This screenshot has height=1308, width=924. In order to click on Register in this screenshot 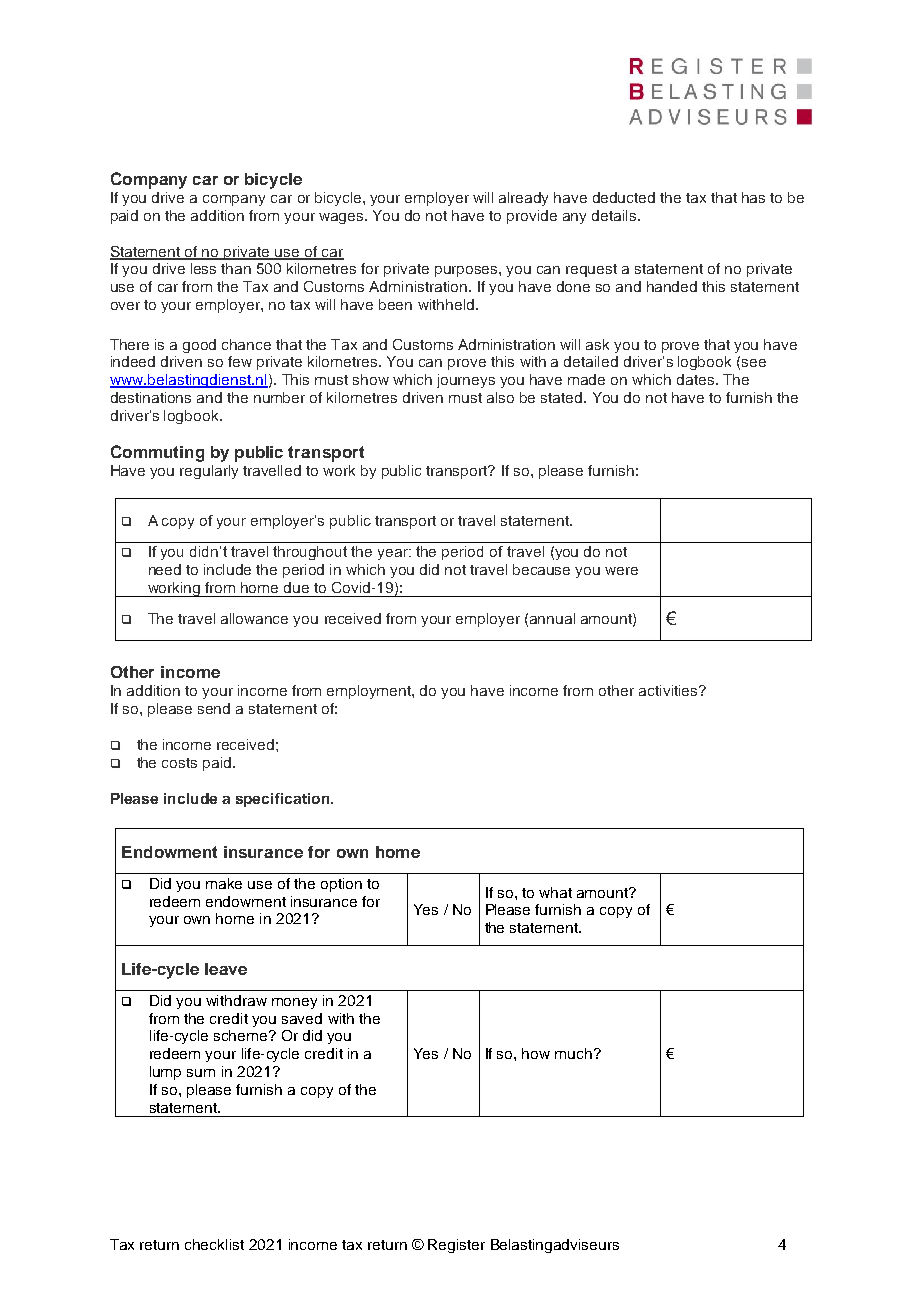, I will do `click(456, 1246)`.
